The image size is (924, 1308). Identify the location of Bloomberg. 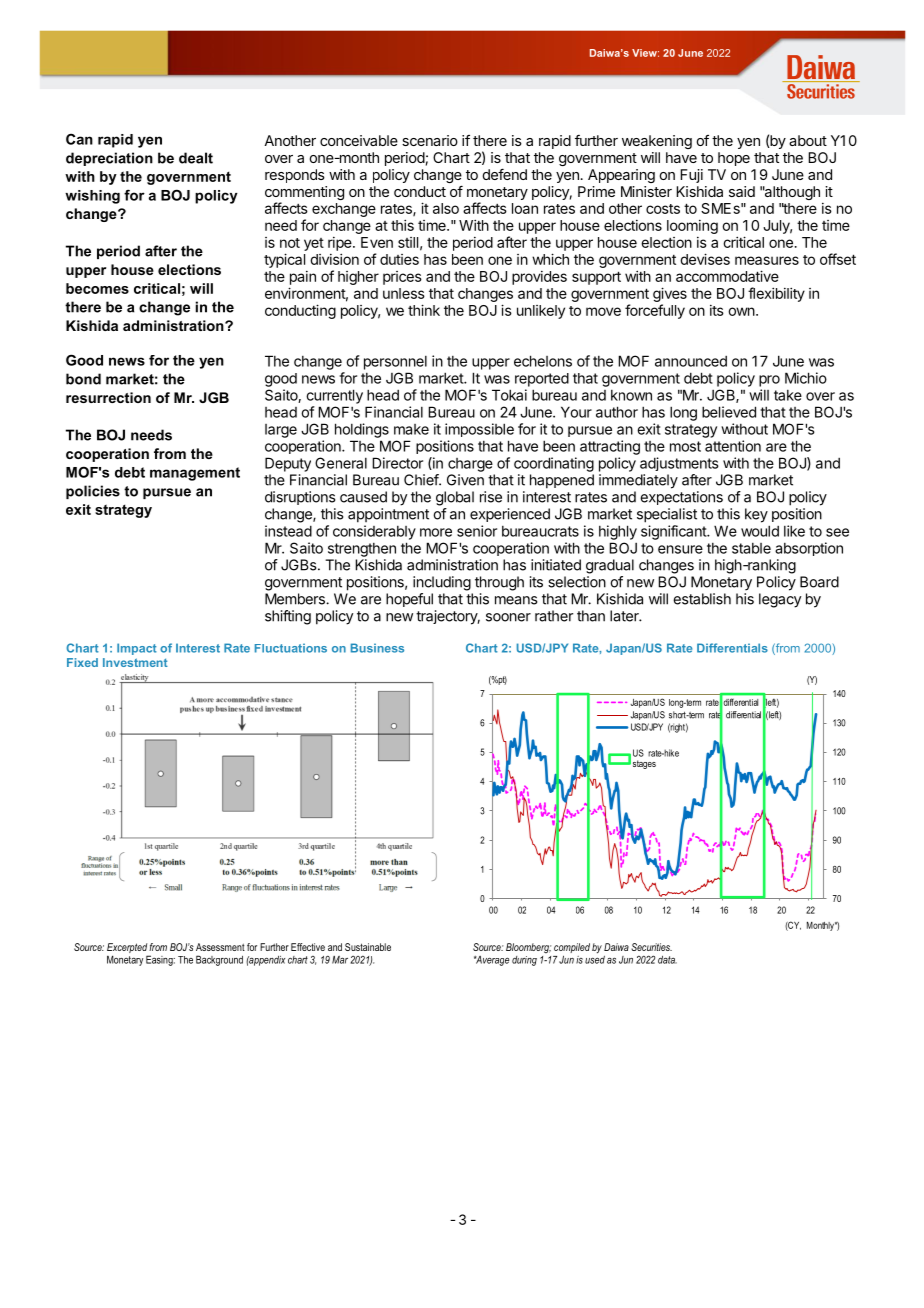
(528, 948).
